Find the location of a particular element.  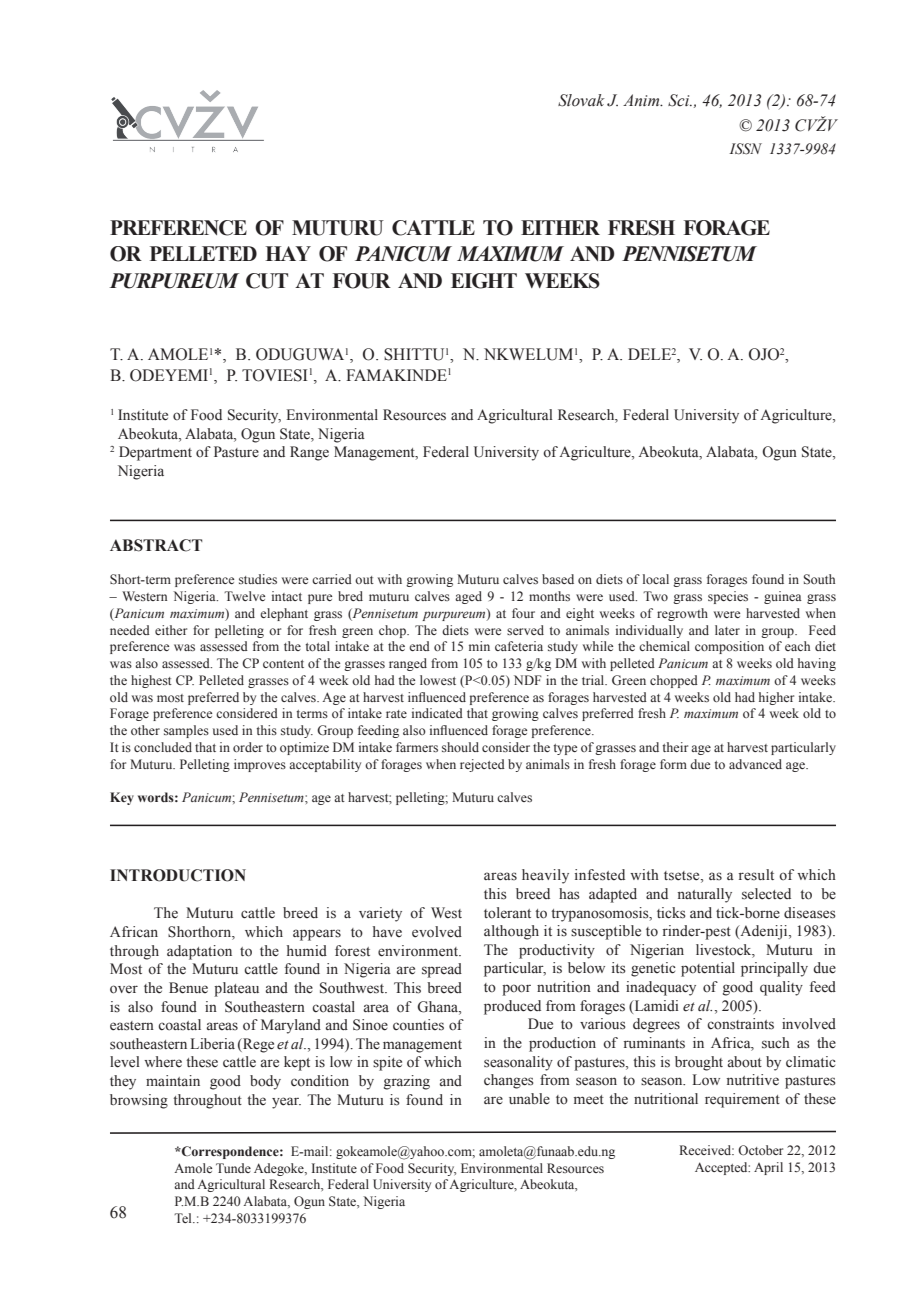

aged is located at coordinates (468, 597).
